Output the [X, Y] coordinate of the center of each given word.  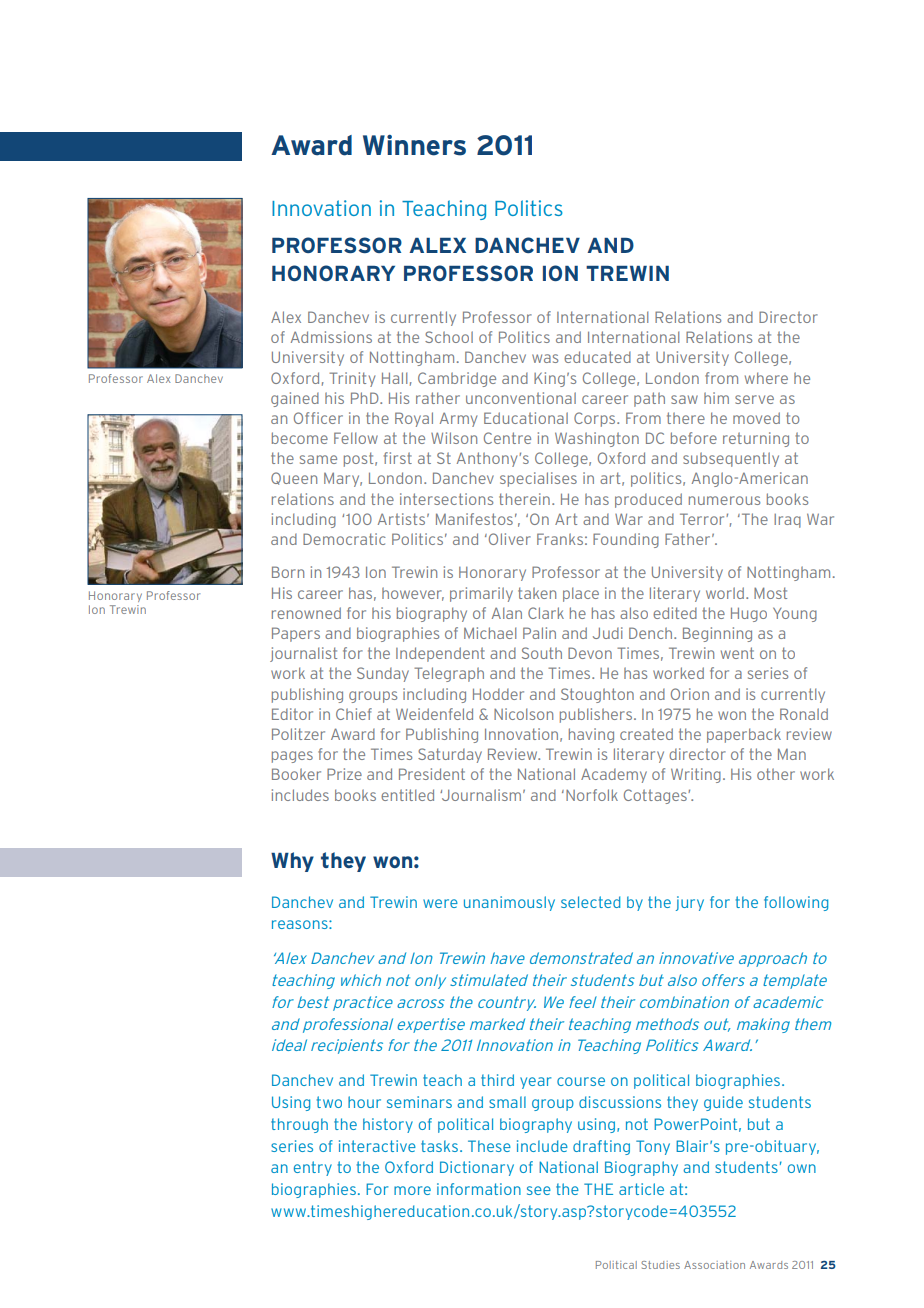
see [539, 1190]
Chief [354, 714]
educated [597, 357]
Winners [414, 145]
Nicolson [523, 714]
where [766, 378]
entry [313, 1168]
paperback [744, 735]
